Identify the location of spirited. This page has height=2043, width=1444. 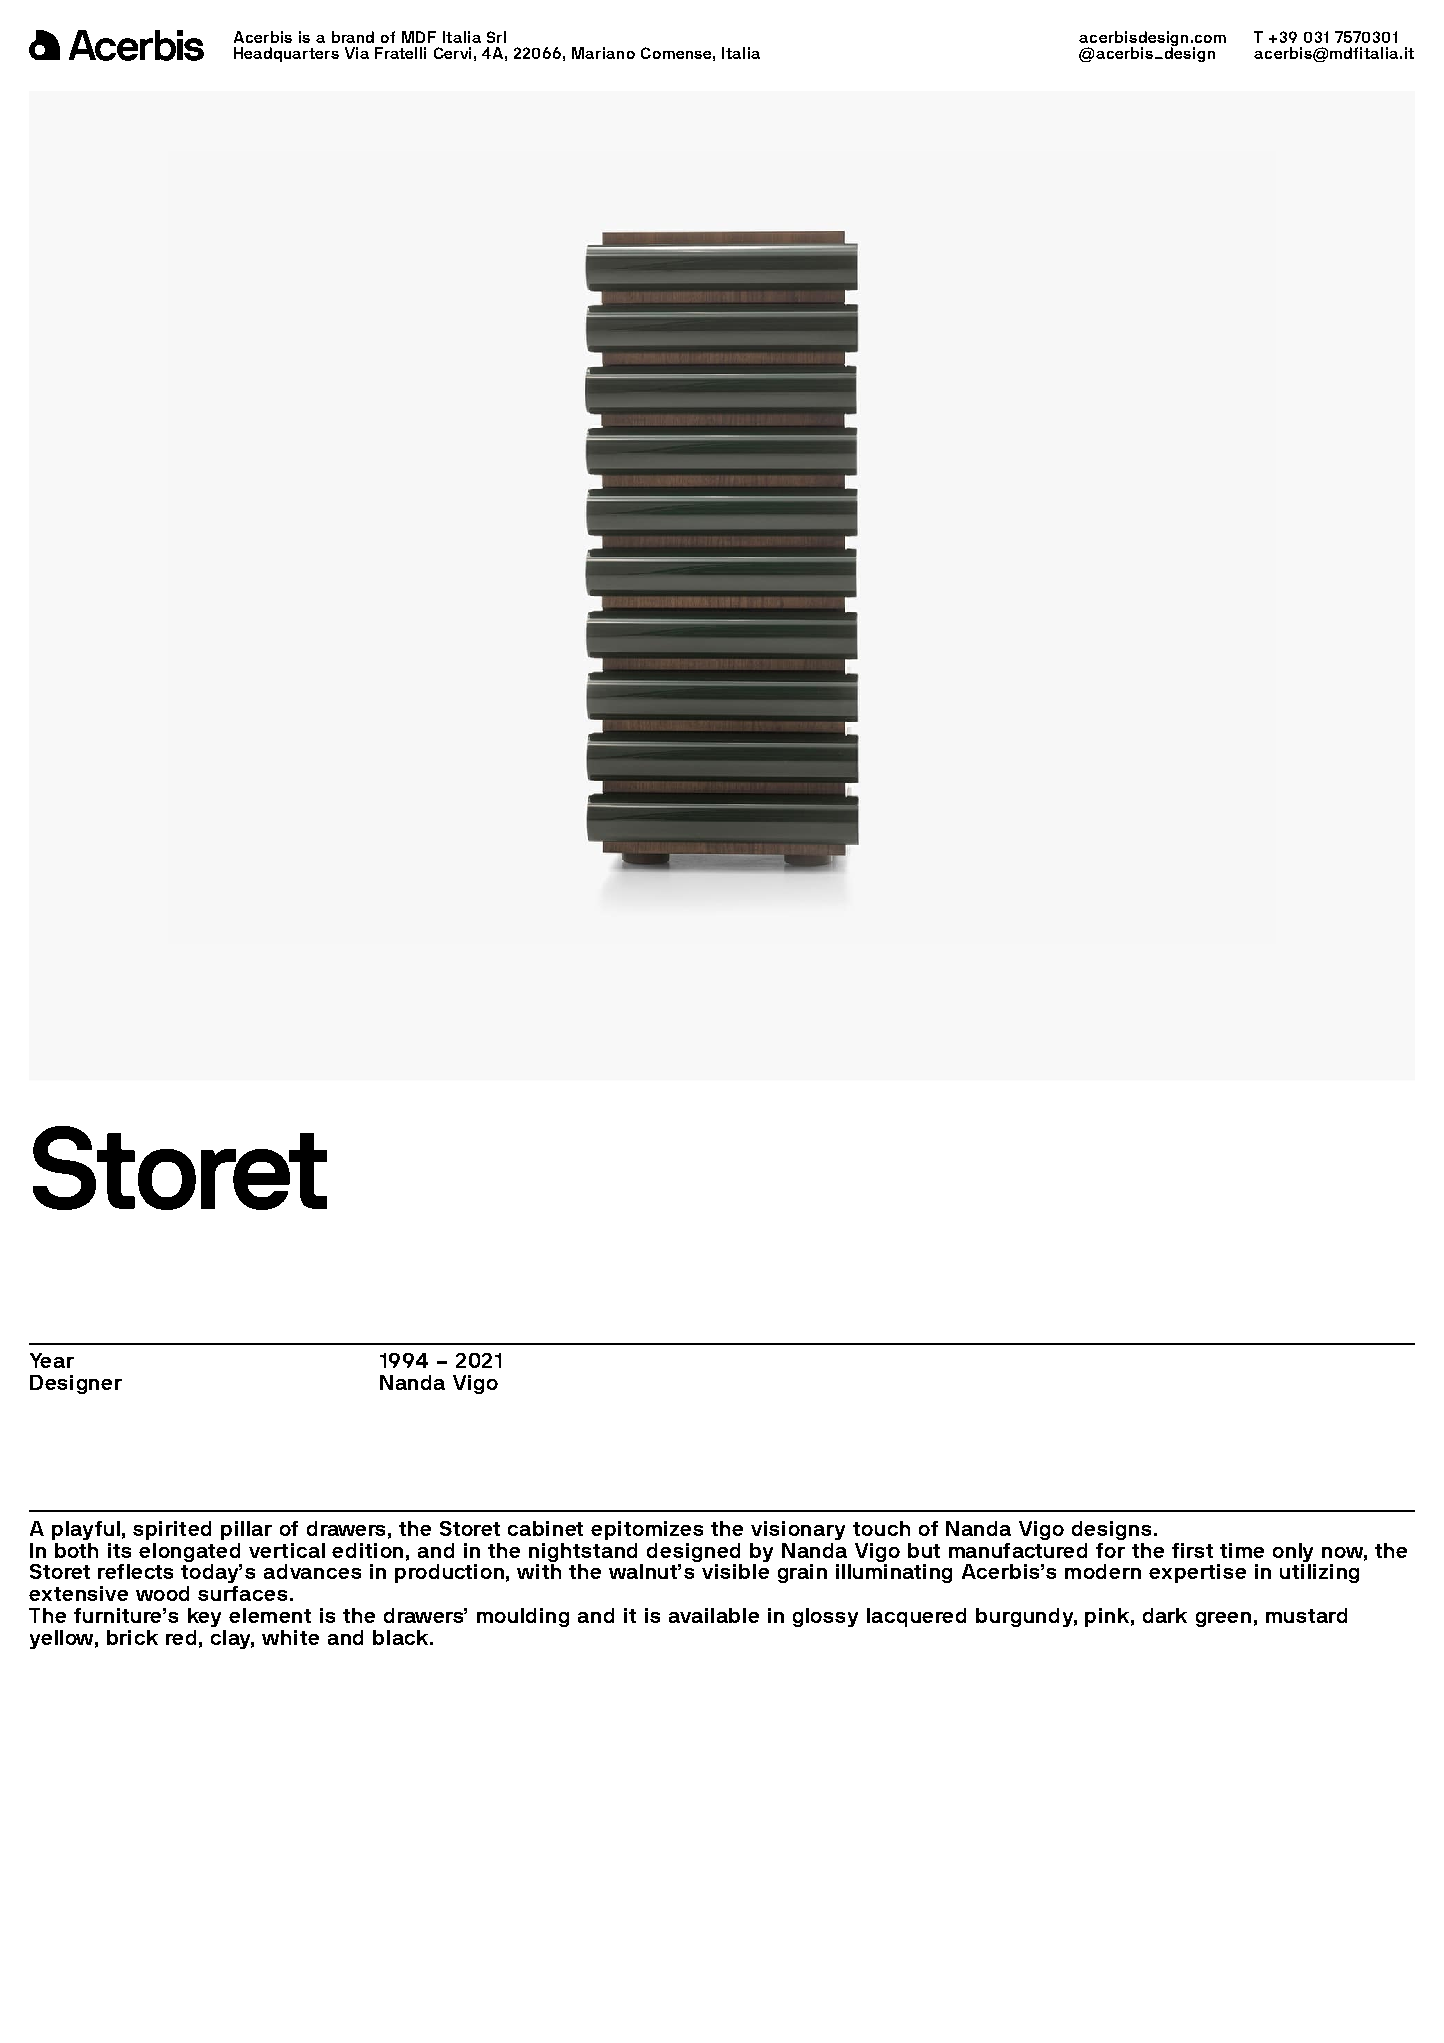
(172, 1530).
